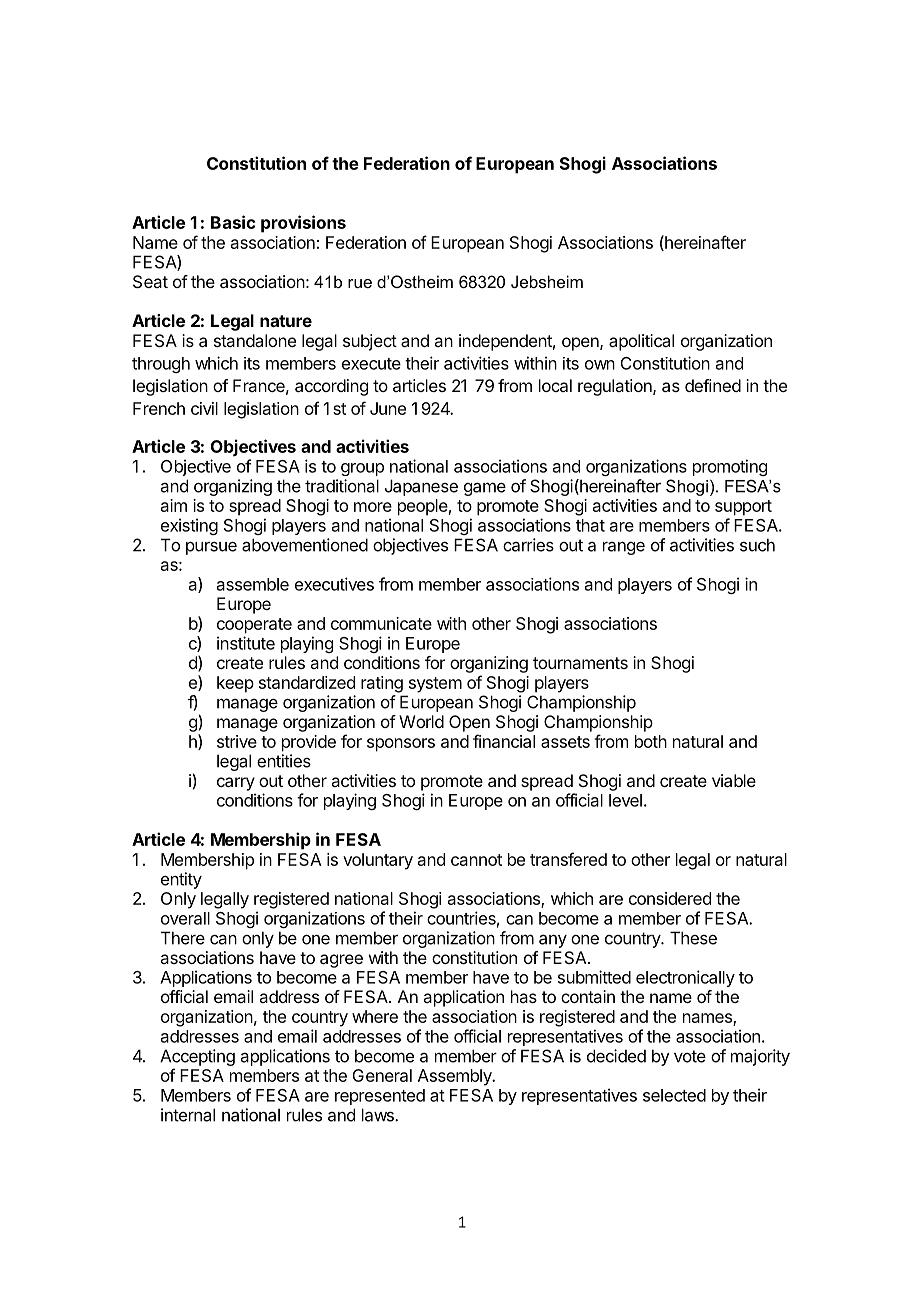  What do you see at coordinates (641, 342) in the page?
I see `apolitical` at bounding box center [641, 342].
